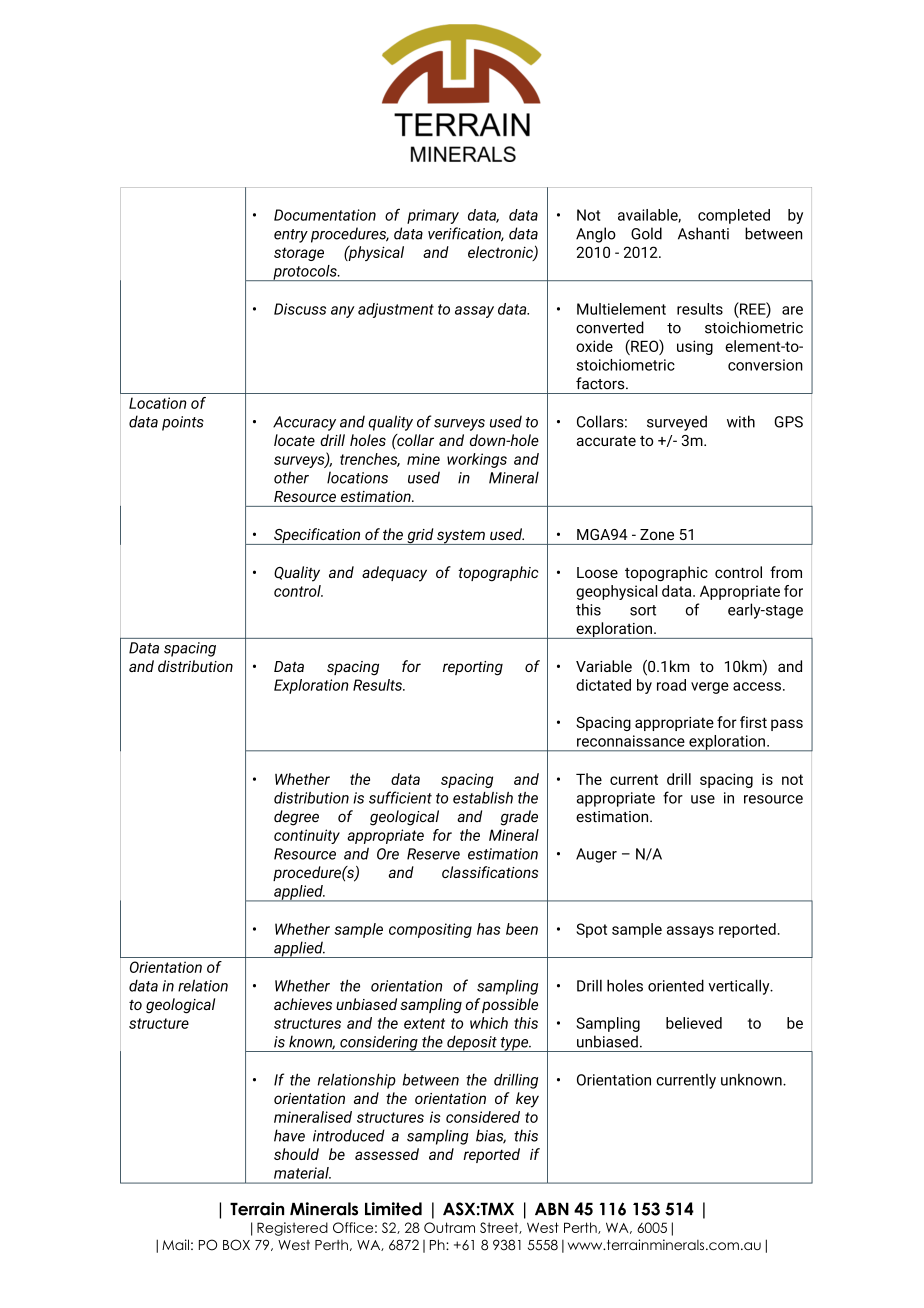 The image size is (924, 1308). I want to click on from, so click(786, 572).
